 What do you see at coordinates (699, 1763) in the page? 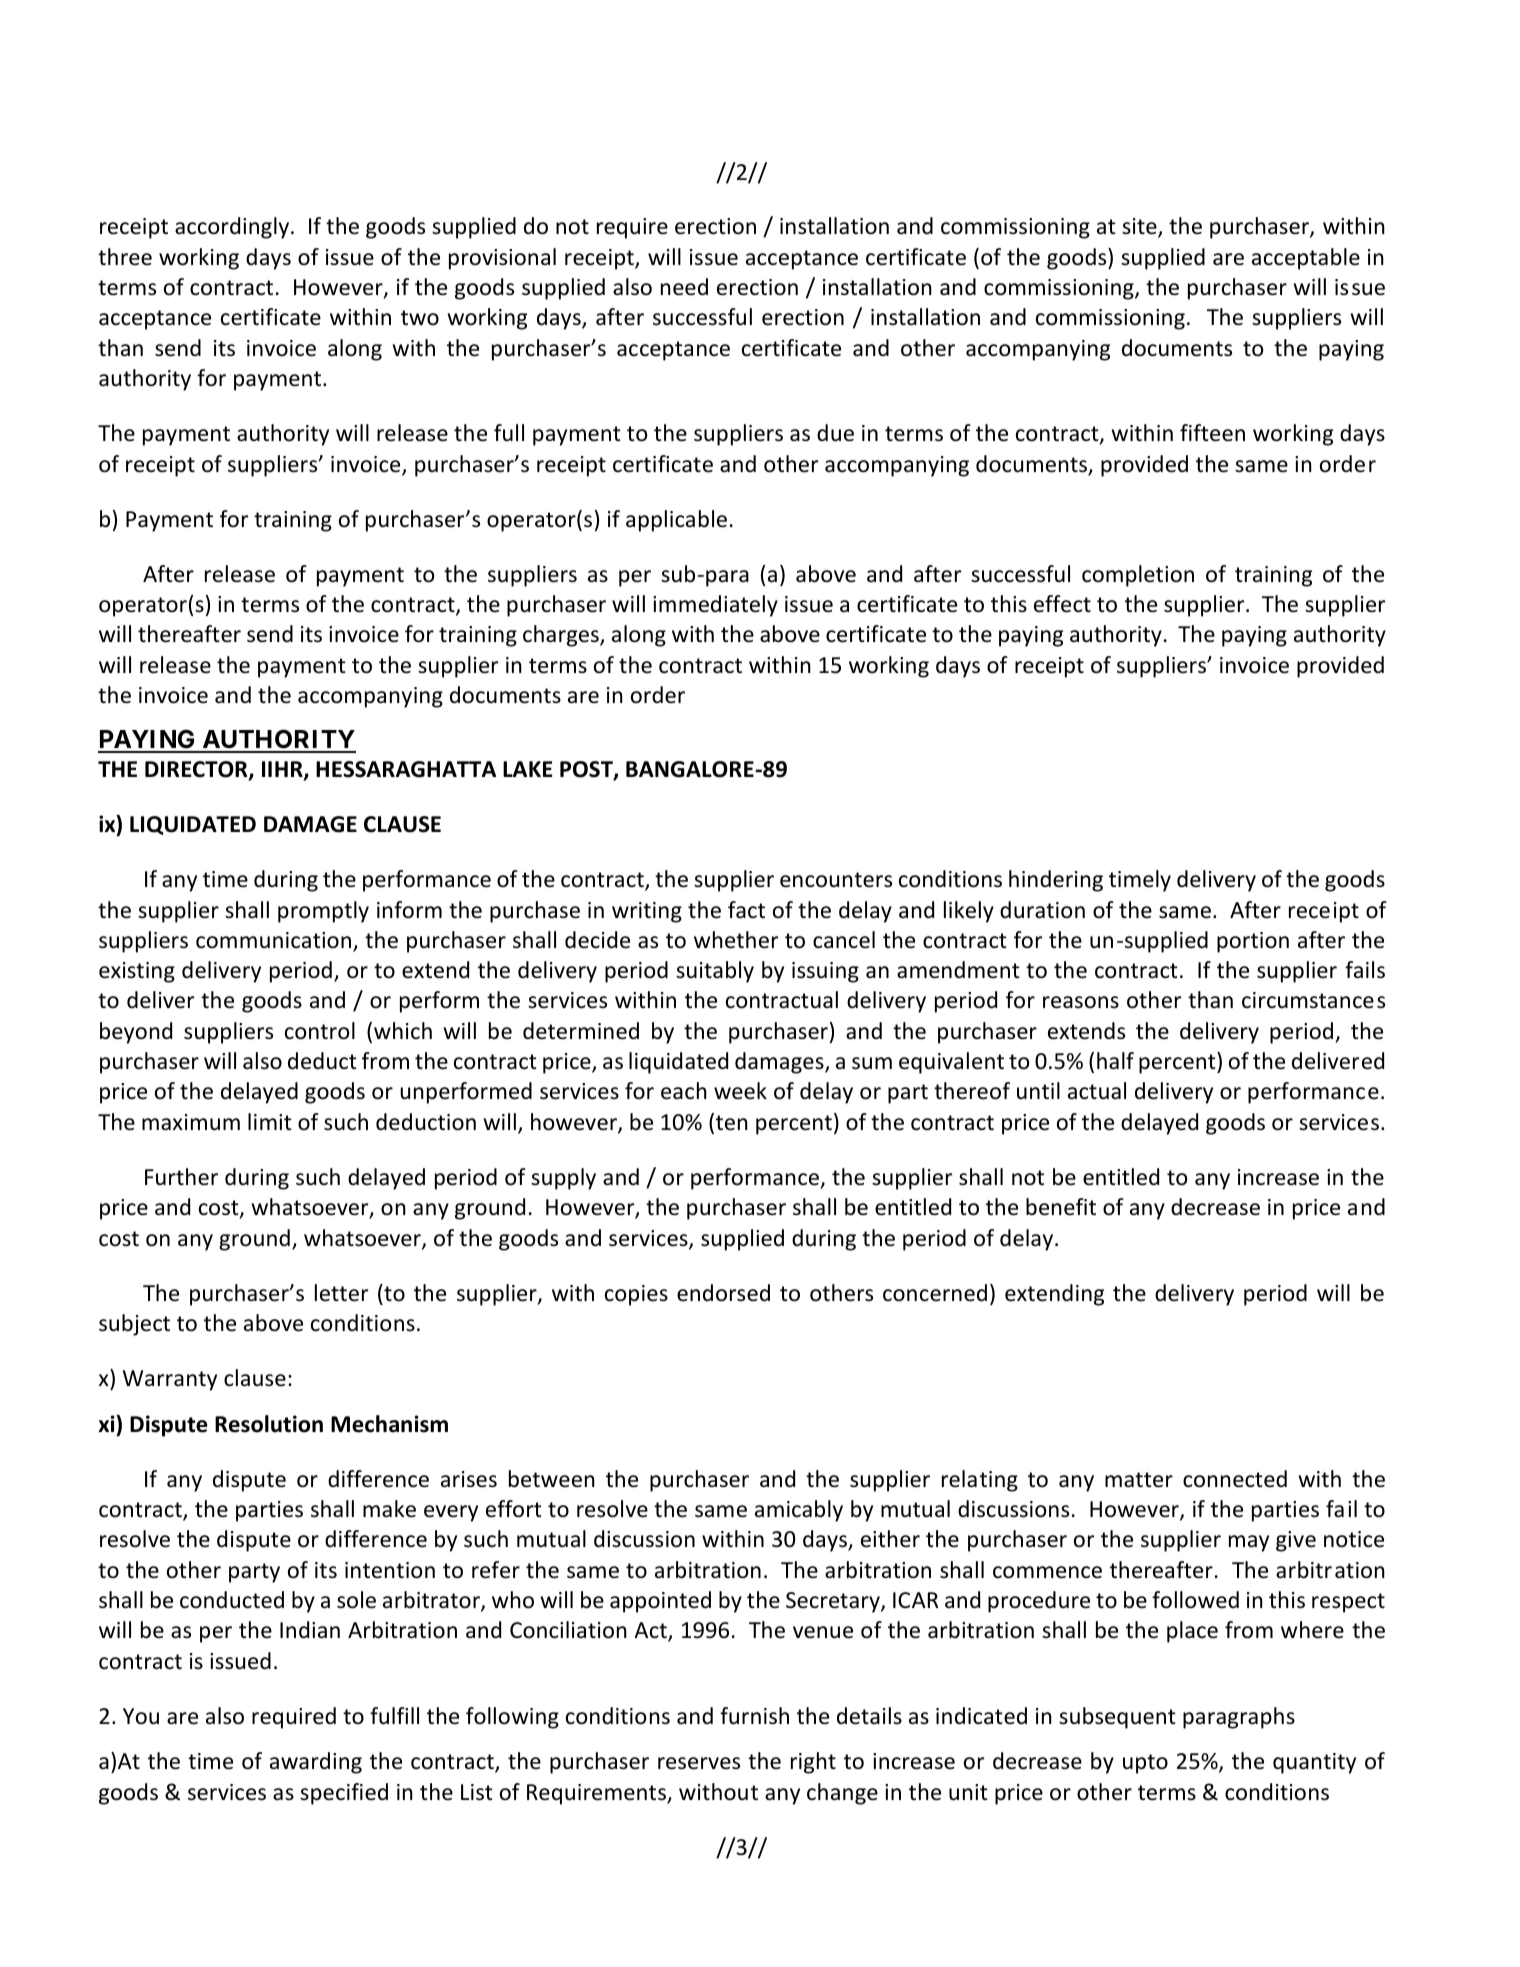
I see `reserves` at bounding box center [699, 1763].
